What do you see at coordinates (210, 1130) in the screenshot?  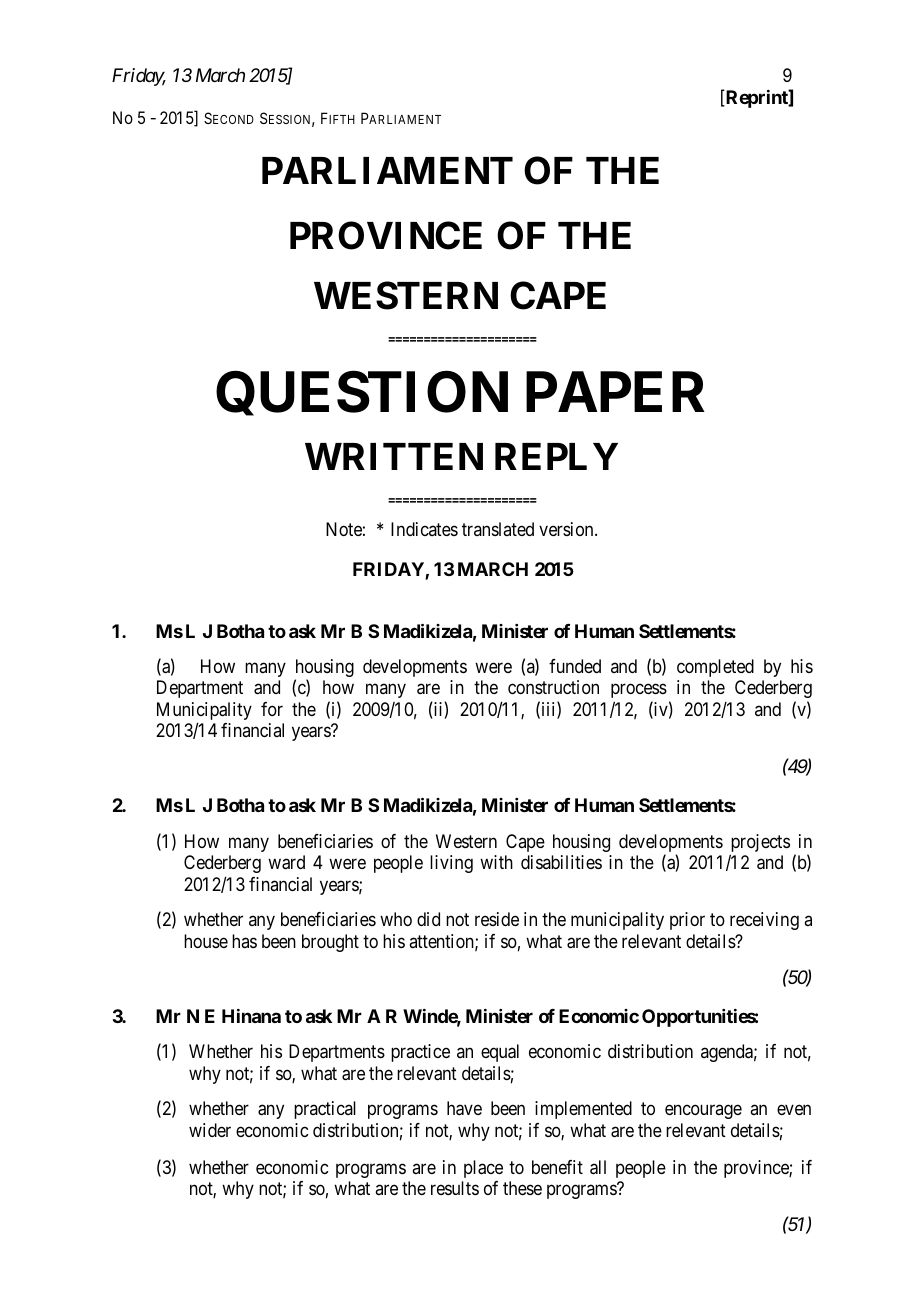 I see `wider` at bounding box center [210, 1130].
